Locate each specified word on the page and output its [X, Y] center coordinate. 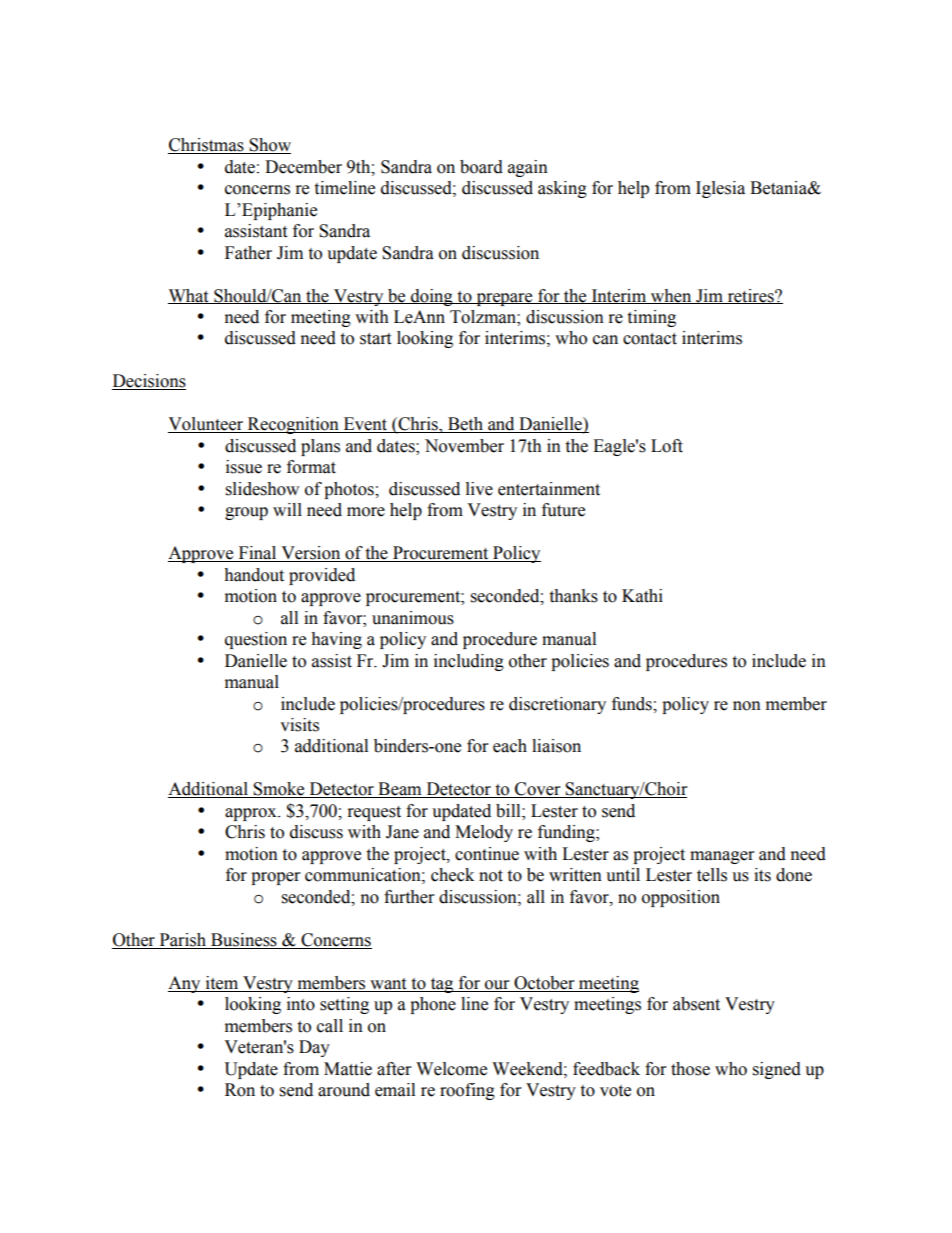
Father [248, 253]
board [481, 167]
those [690, 1069]
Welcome [451, 1069]
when [671, 296]
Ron [240, 1090]
